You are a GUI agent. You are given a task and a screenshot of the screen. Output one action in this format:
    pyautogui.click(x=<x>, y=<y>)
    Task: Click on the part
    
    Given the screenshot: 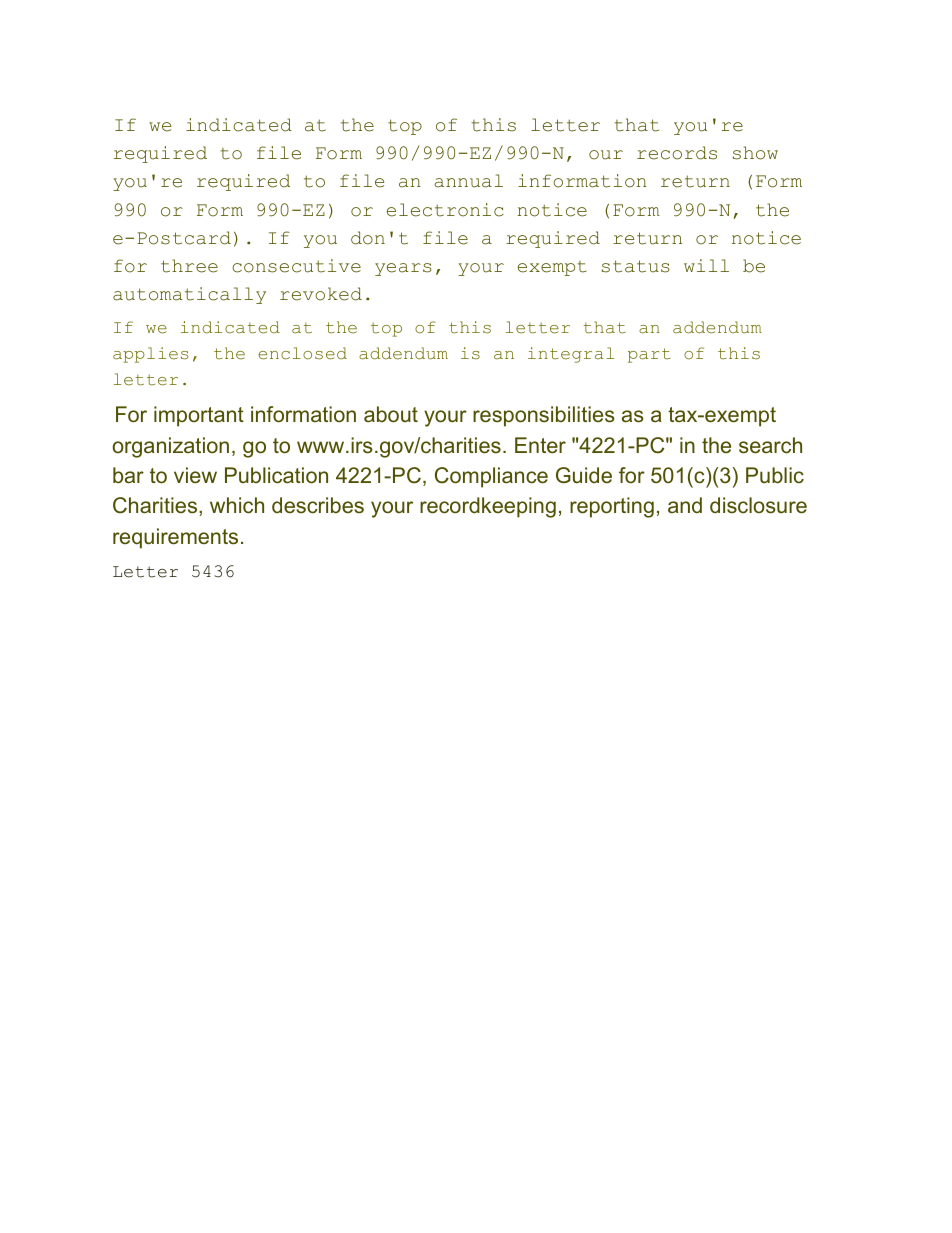 What is the action you would take?
    pyautogui.click(x=649, y=355)
